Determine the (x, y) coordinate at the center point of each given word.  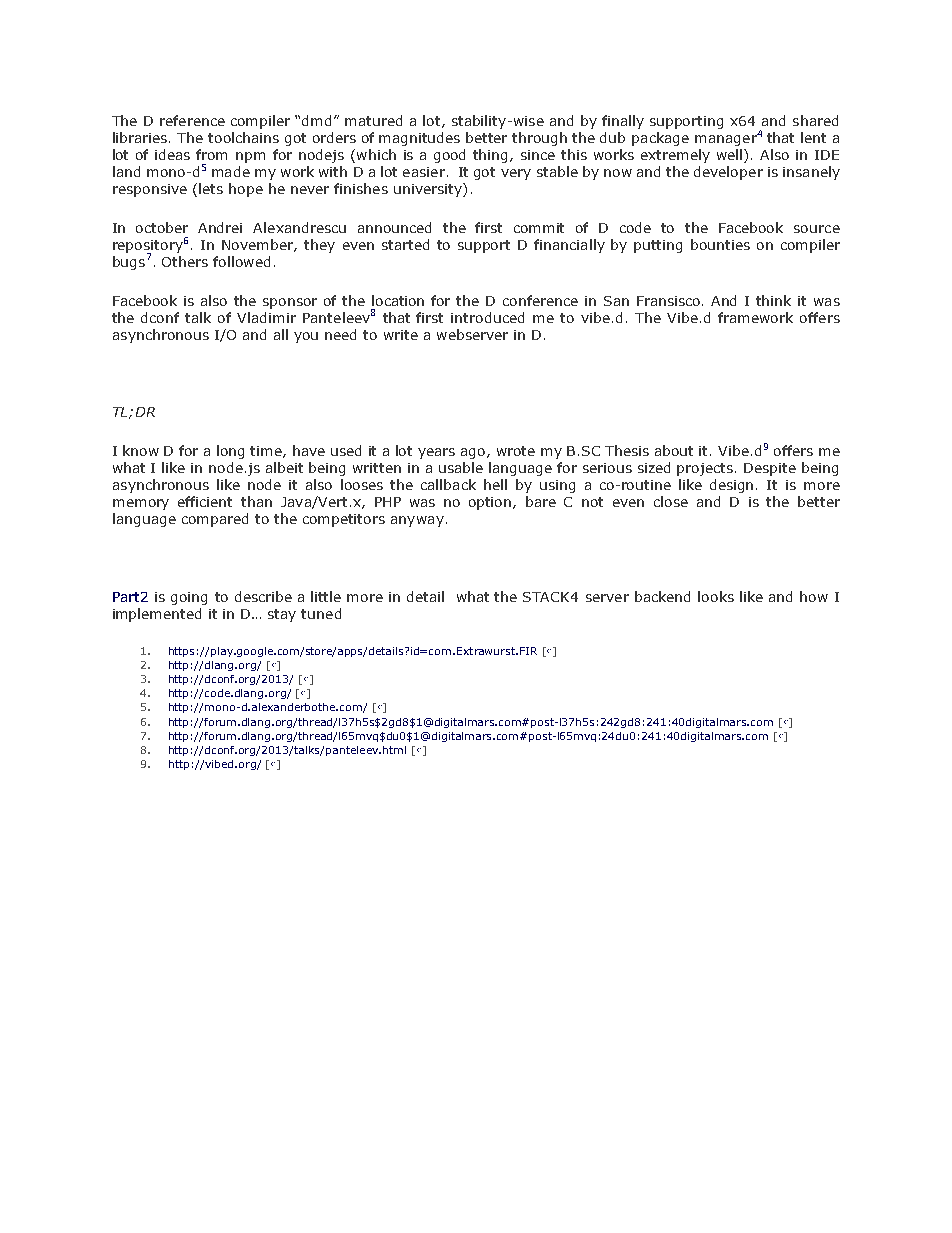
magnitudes (419, 139)
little (326, 596)
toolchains (243, 137)
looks (716, 596)
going (189, 598)
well (731, 156)
